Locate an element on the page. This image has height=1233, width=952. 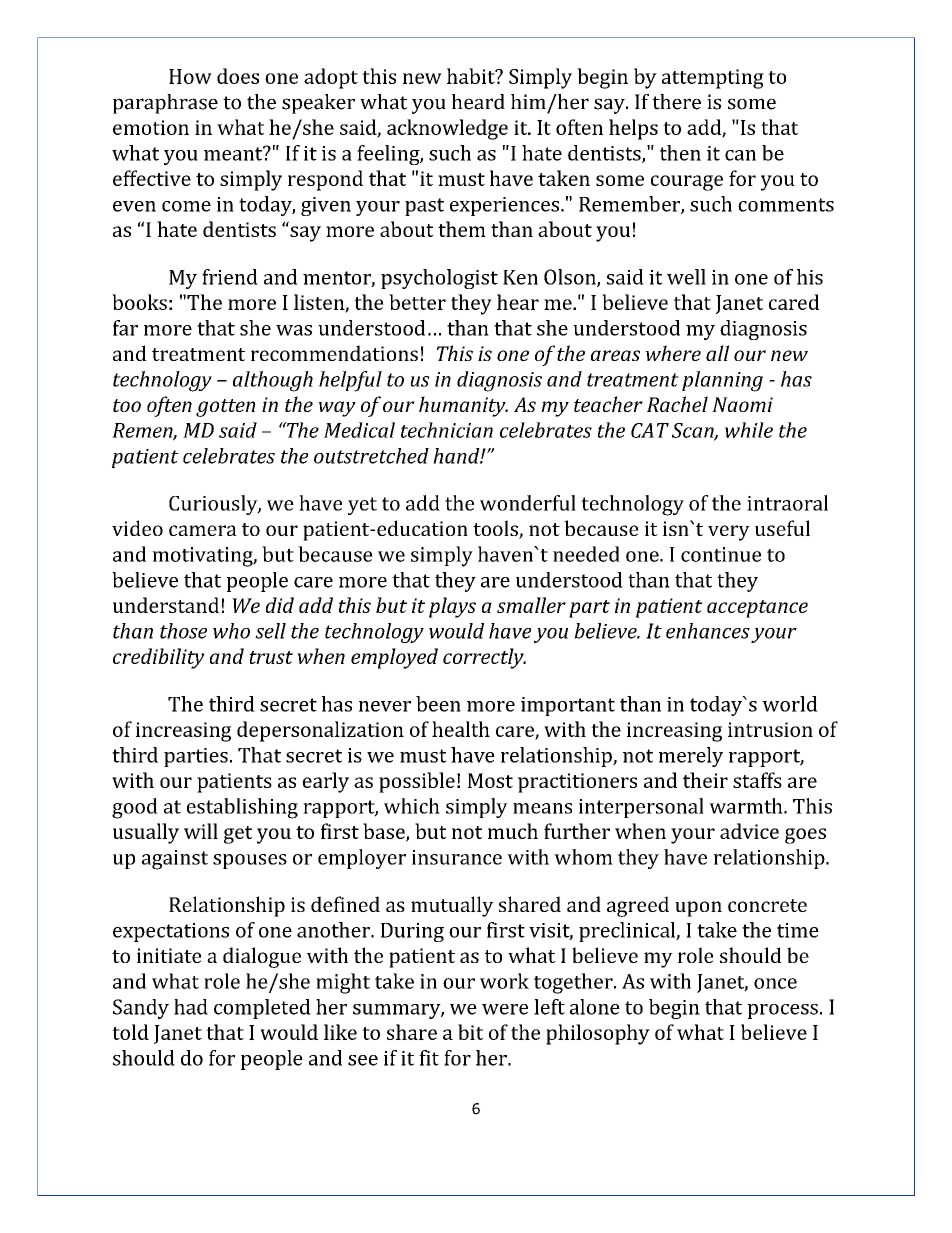
paraphrase is located at coordinates (165, 104).
